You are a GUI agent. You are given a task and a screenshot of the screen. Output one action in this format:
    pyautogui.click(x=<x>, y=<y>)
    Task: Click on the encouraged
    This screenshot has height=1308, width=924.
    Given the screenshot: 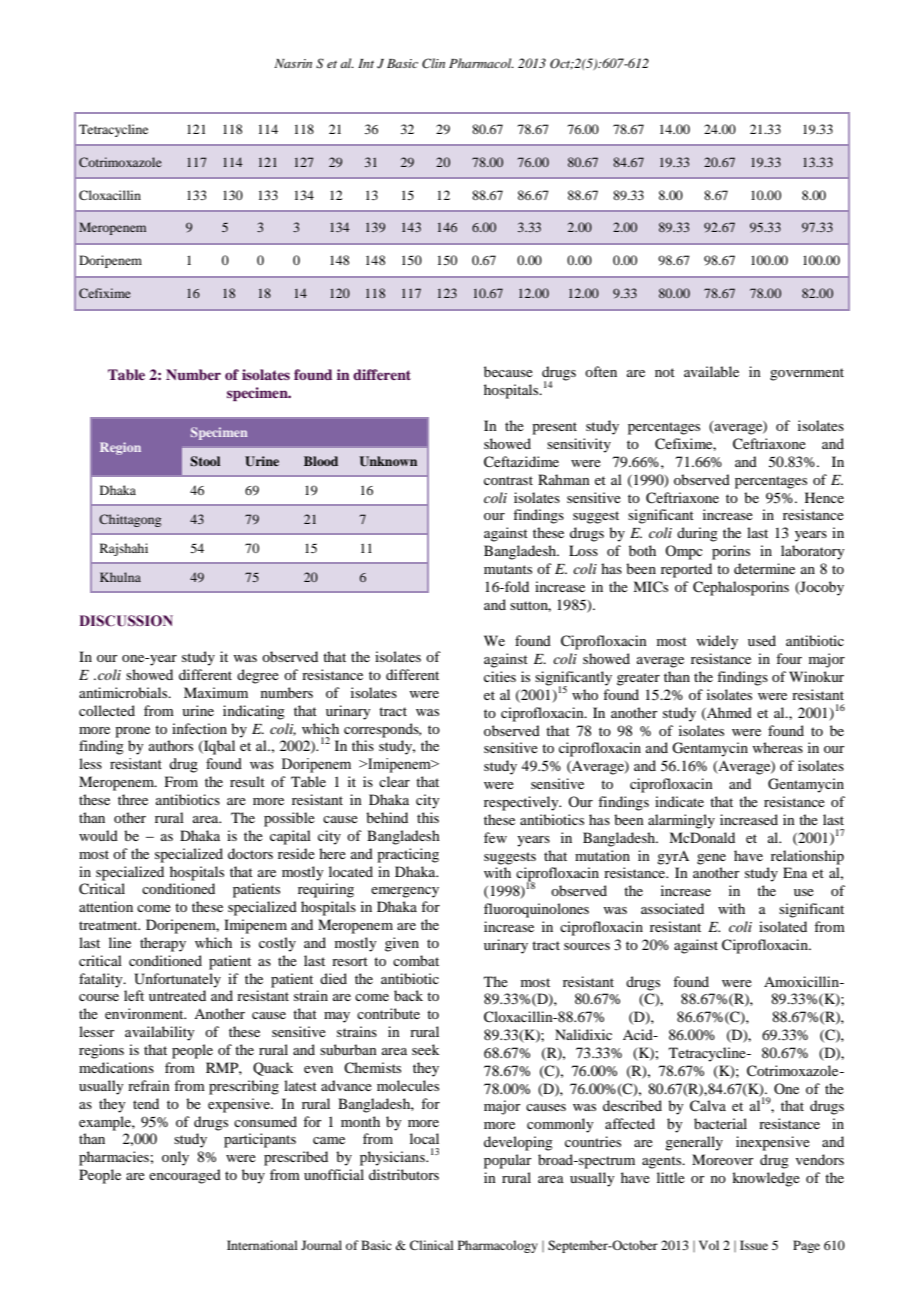 What is the action you would take?
    pyautogui.click(x=185, y=1176)
